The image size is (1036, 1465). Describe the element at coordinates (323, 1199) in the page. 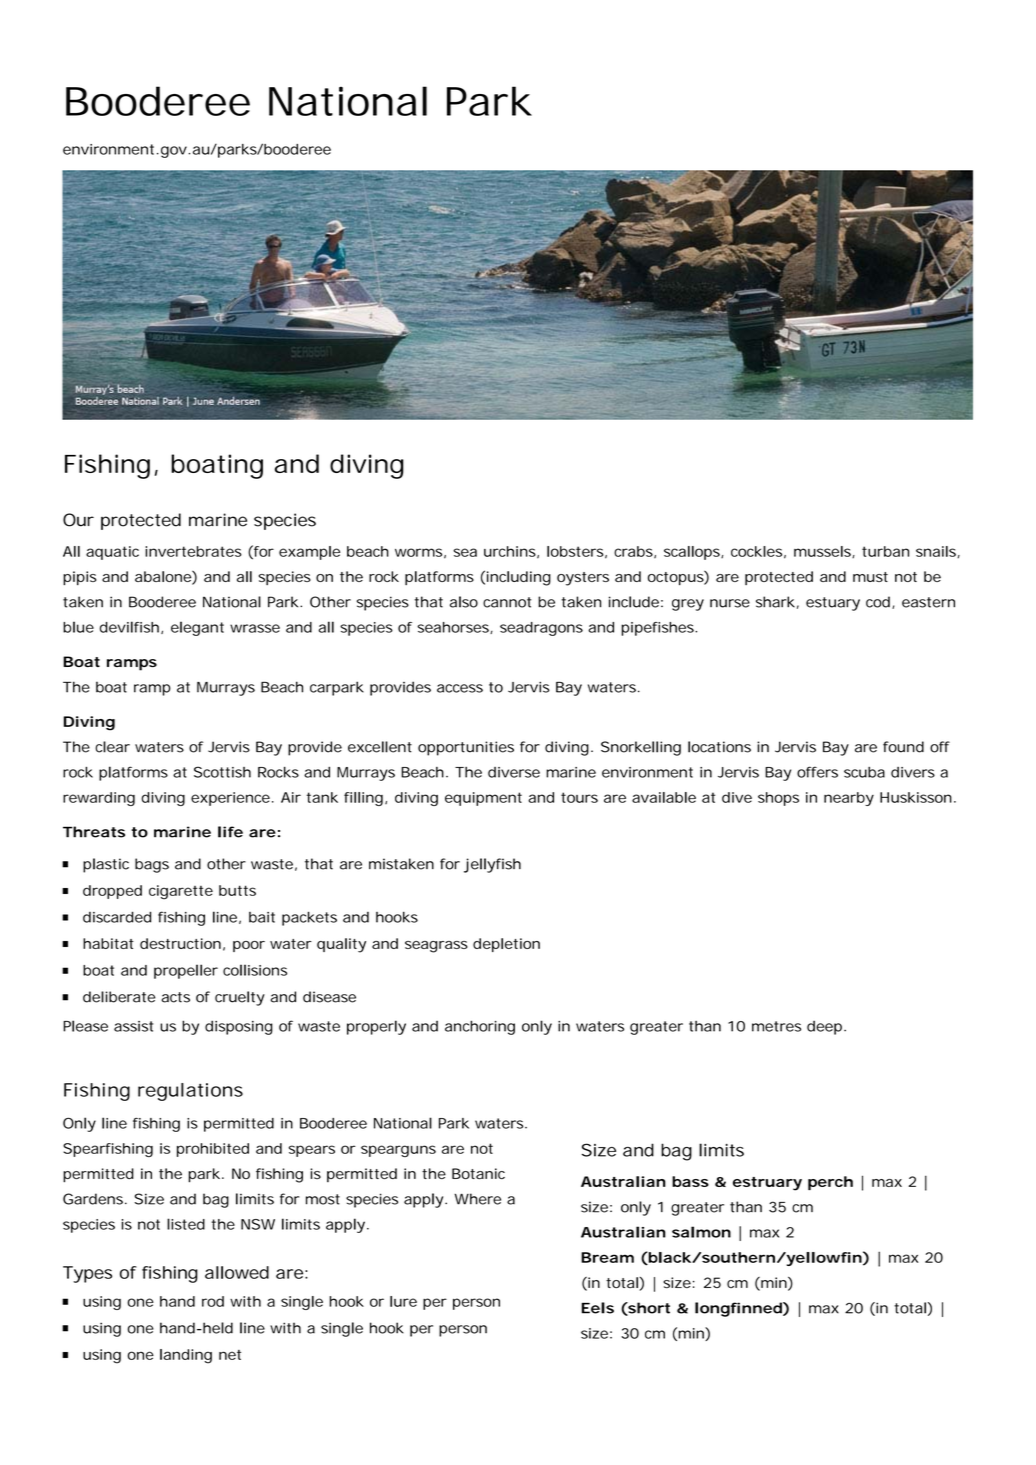

I see `most` at that location.
